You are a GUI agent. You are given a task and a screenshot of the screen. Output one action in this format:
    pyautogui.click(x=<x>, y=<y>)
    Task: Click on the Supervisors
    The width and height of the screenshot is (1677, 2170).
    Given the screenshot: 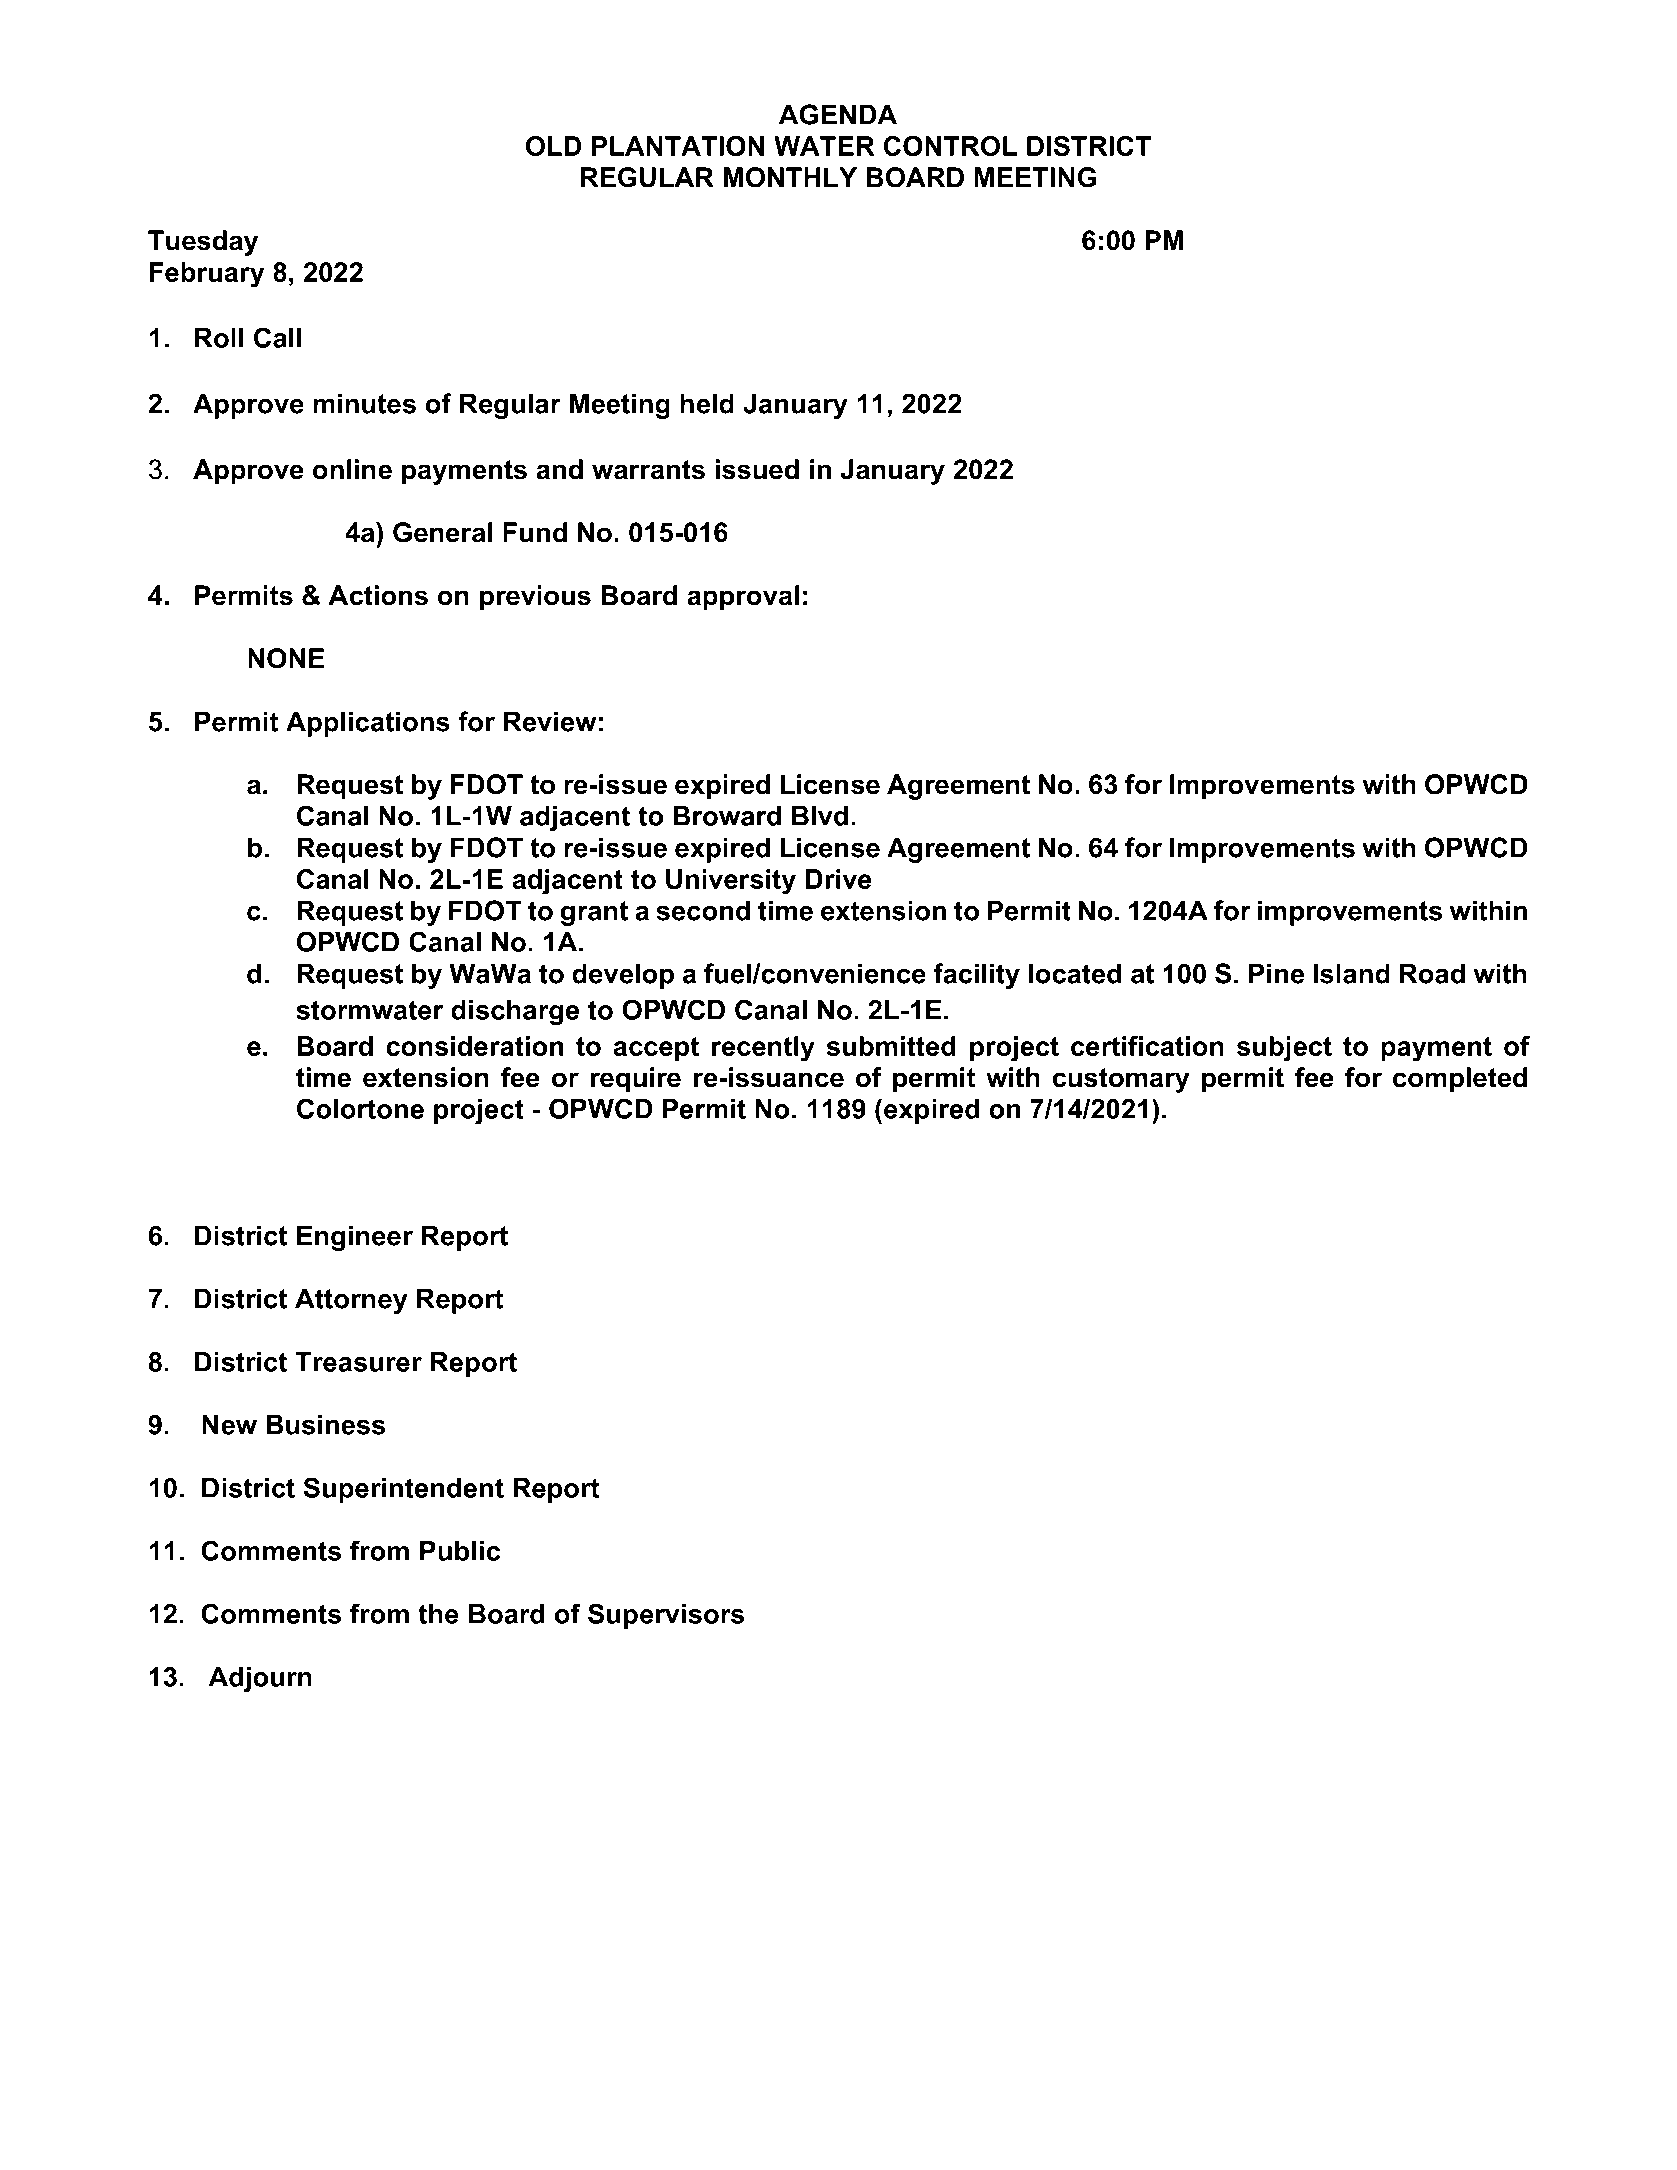 What is the action you would take?
    pyautogui.click(x=666, y=1616)
